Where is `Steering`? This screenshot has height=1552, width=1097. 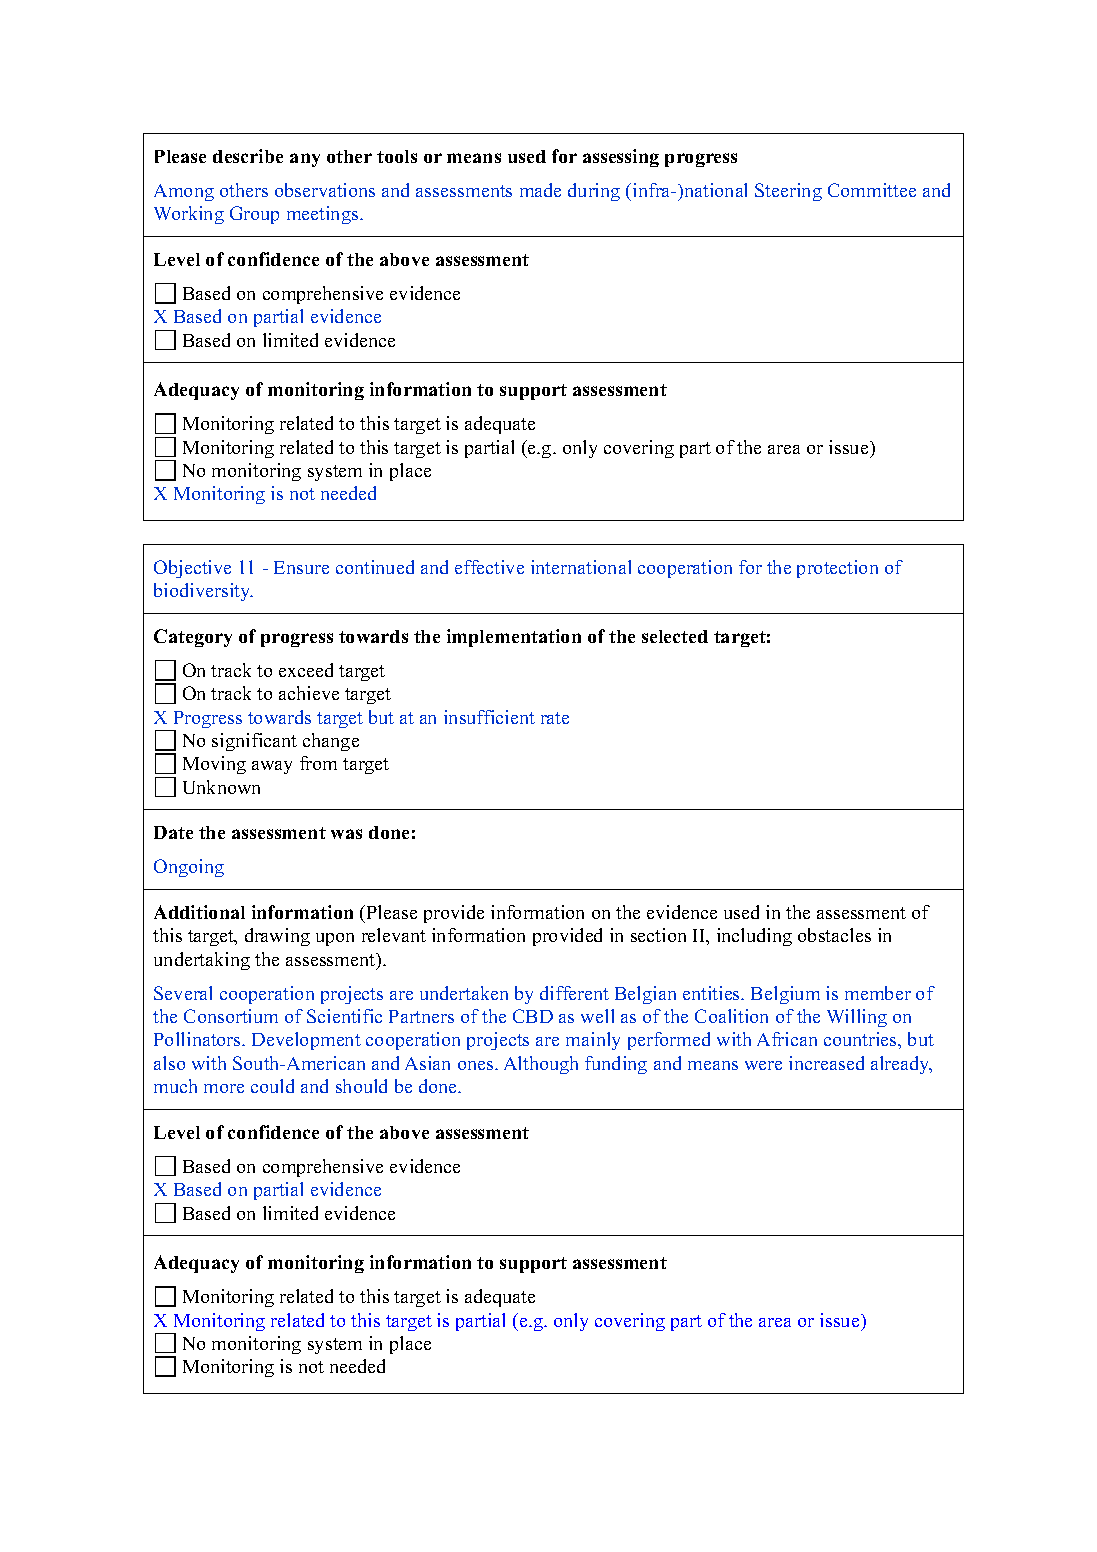 Steering is located at coordinates (788, 192).
